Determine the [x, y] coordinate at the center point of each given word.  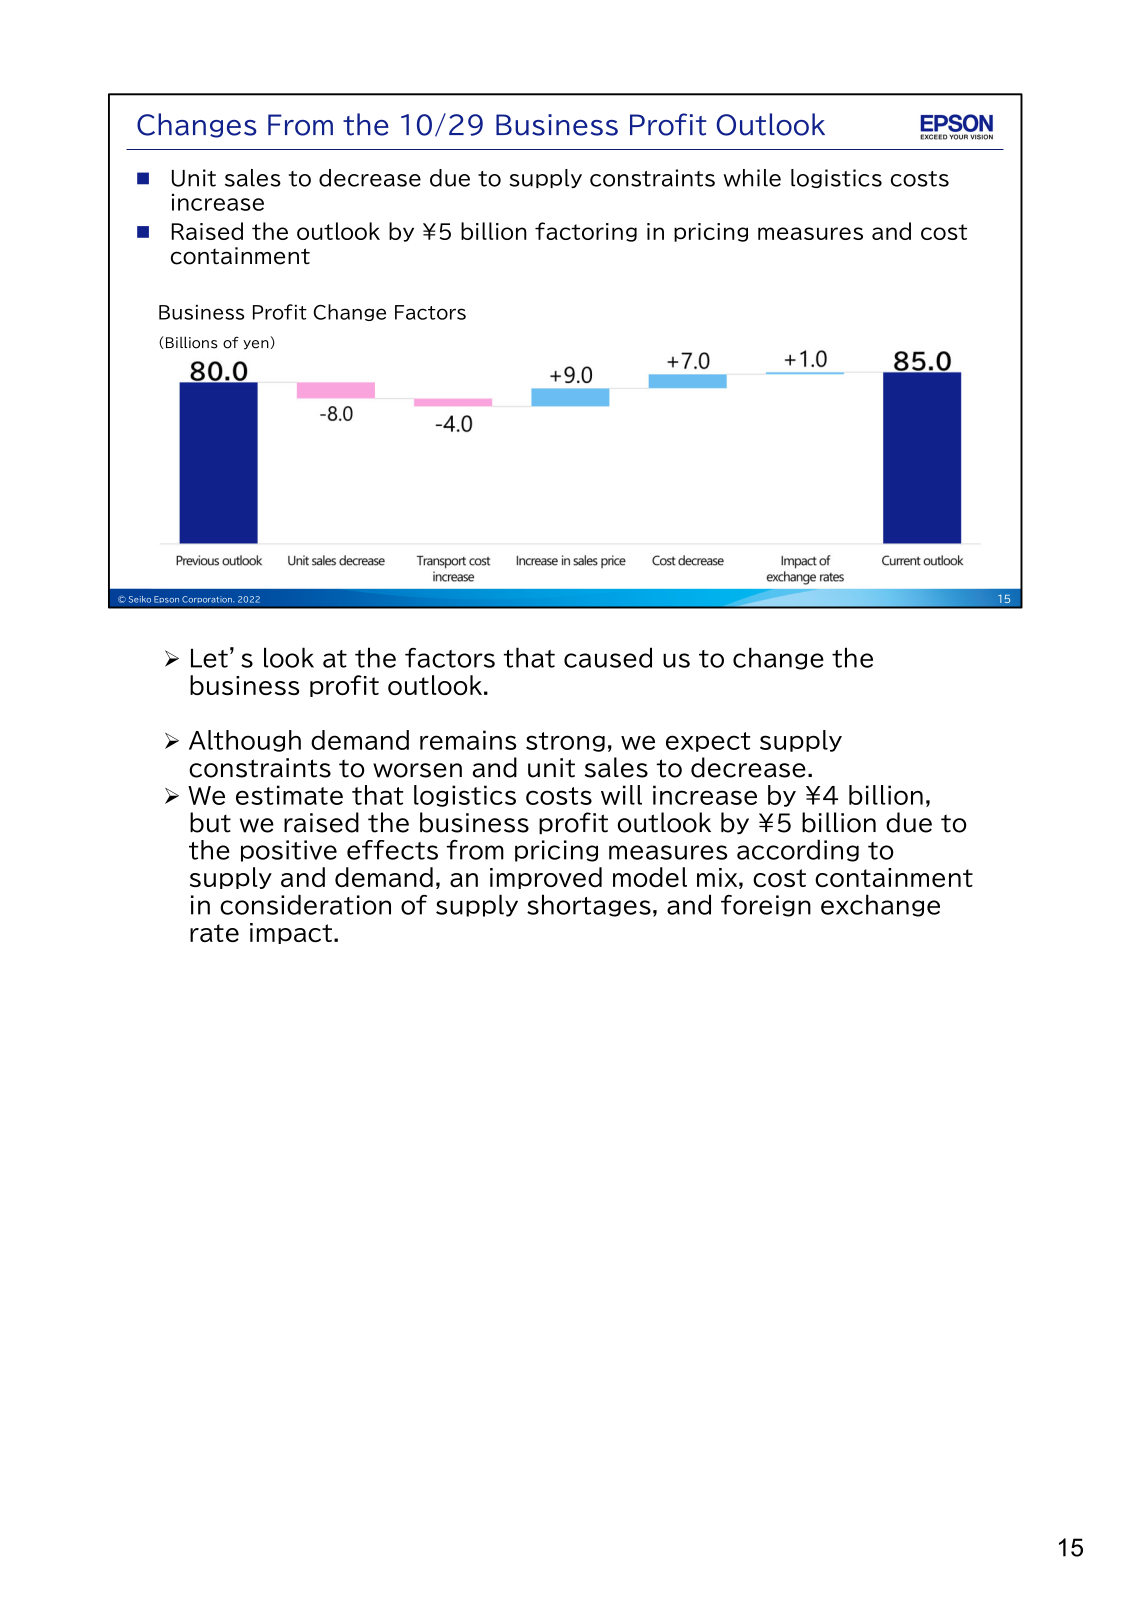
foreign [766, 906]
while [752, 178]
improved [546, 878]
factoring [586, 232]
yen [257, 345]
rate [214, 933]
